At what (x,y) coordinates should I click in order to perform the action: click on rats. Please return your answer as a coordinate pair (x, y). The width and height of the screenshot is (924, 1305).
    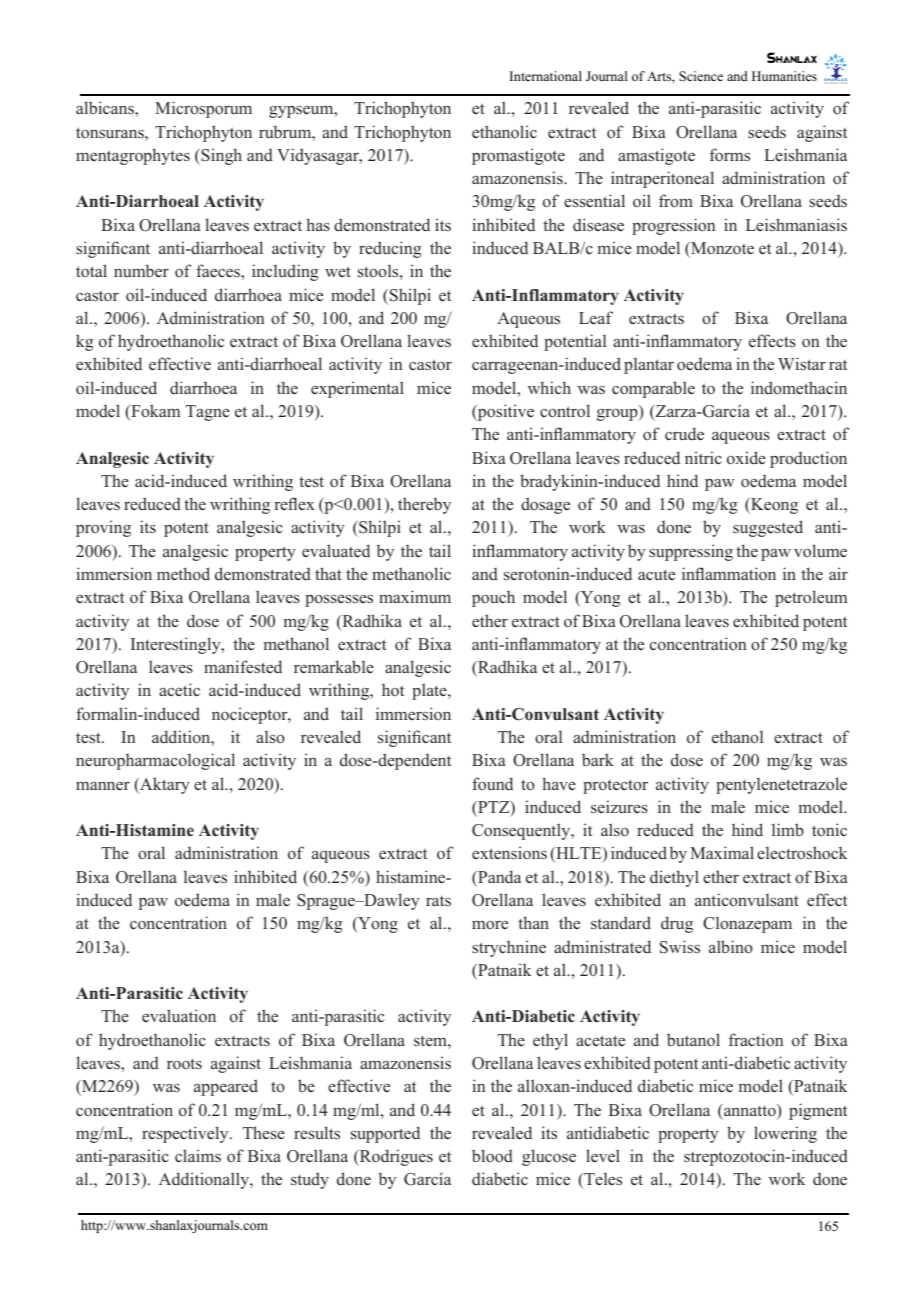
    Looking at the image, I should click on (438, 900).
